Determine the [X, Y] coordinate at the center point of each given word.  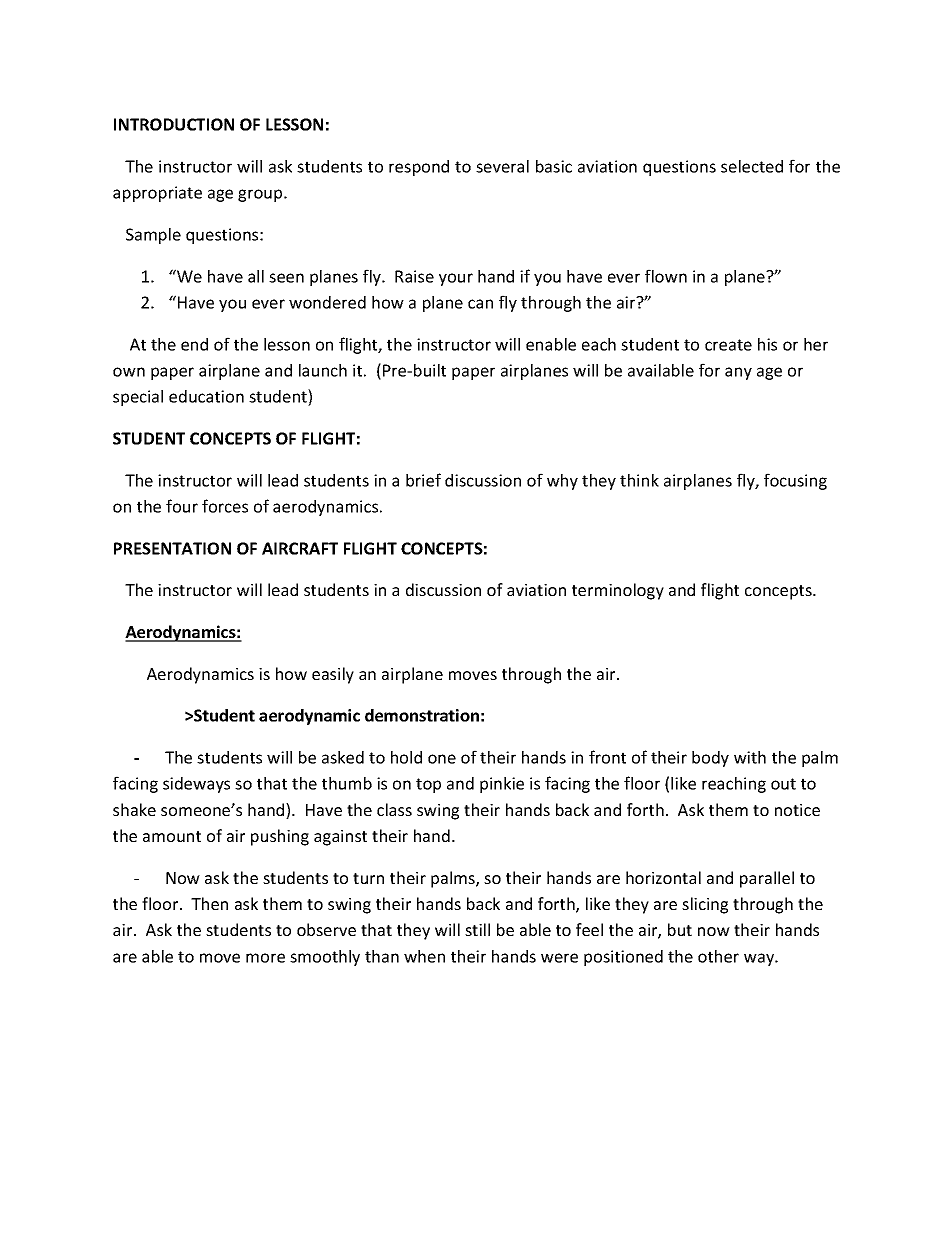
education [206, 396]
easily [333, 675]
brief [423, 480]
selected [752, 166]
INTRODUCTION [174, 124]
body [710, 759]
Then [209, 903]
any [738, 373]
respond [419, 168]
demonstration [422, 715]
